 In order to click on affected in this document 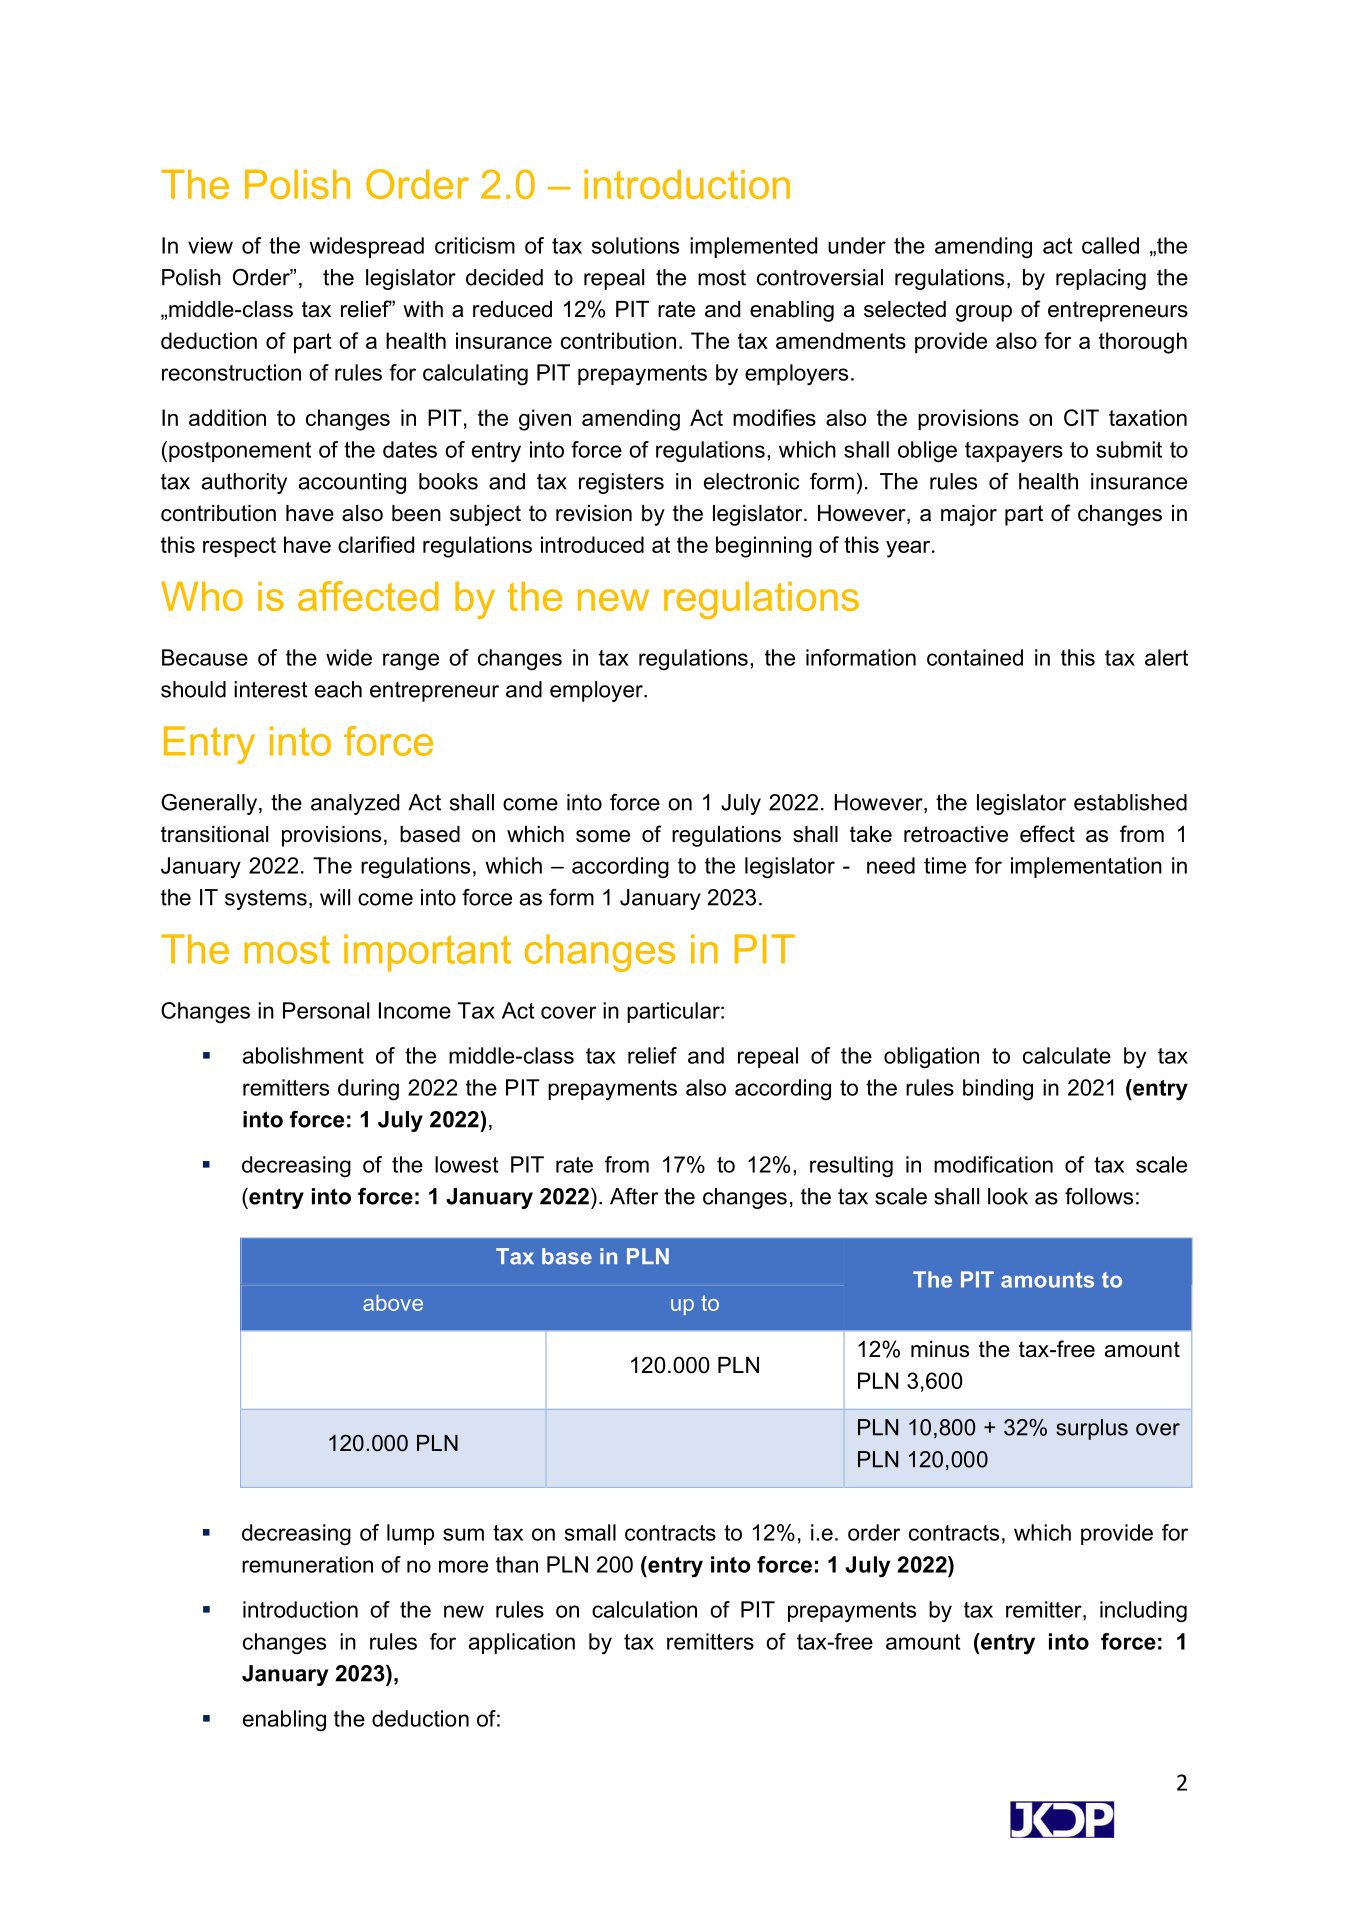, I will do `click(368, 596)`.
